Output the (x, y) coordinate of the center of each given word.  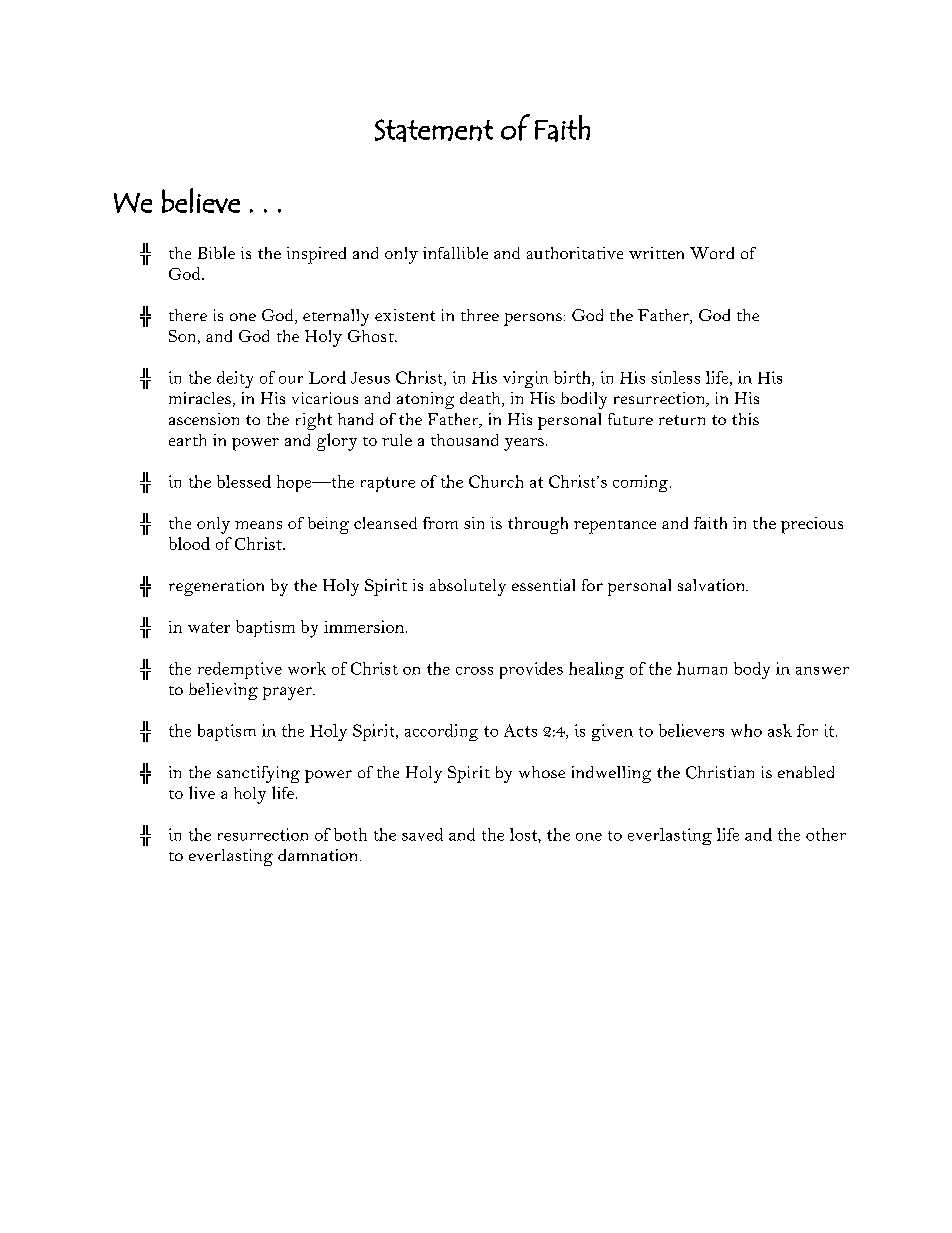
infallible (455, 253)
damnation (317, 855)
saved (422, 834)
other (826, 834)
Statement (434, 130)
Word (712, 253)
